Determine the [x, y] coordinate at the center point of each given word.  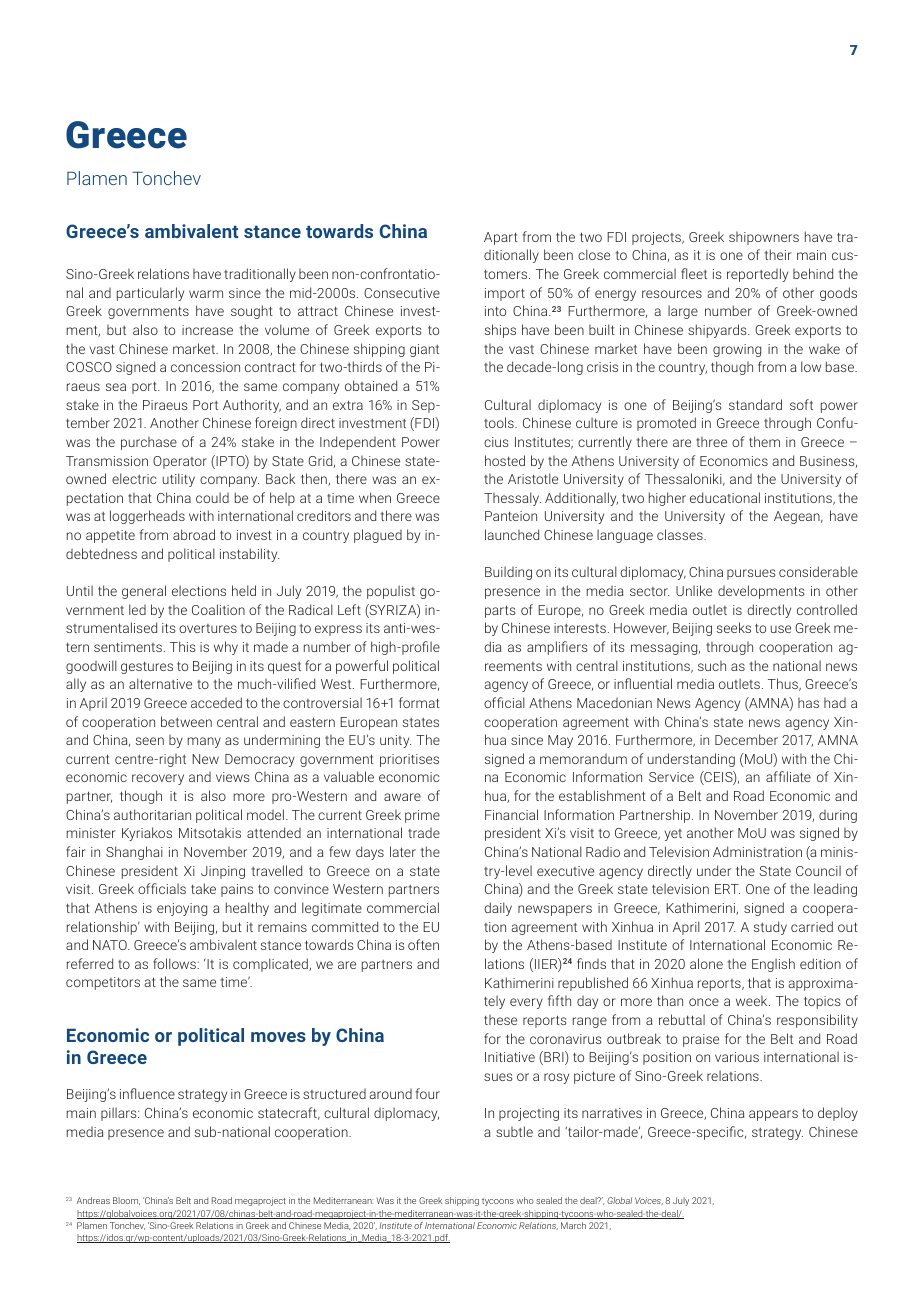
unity [395, 741]
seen [150, 741]
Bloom [126, 1201]
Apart [501, 238]
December [746, 739]
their [778, 254]
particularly [150, 294]
